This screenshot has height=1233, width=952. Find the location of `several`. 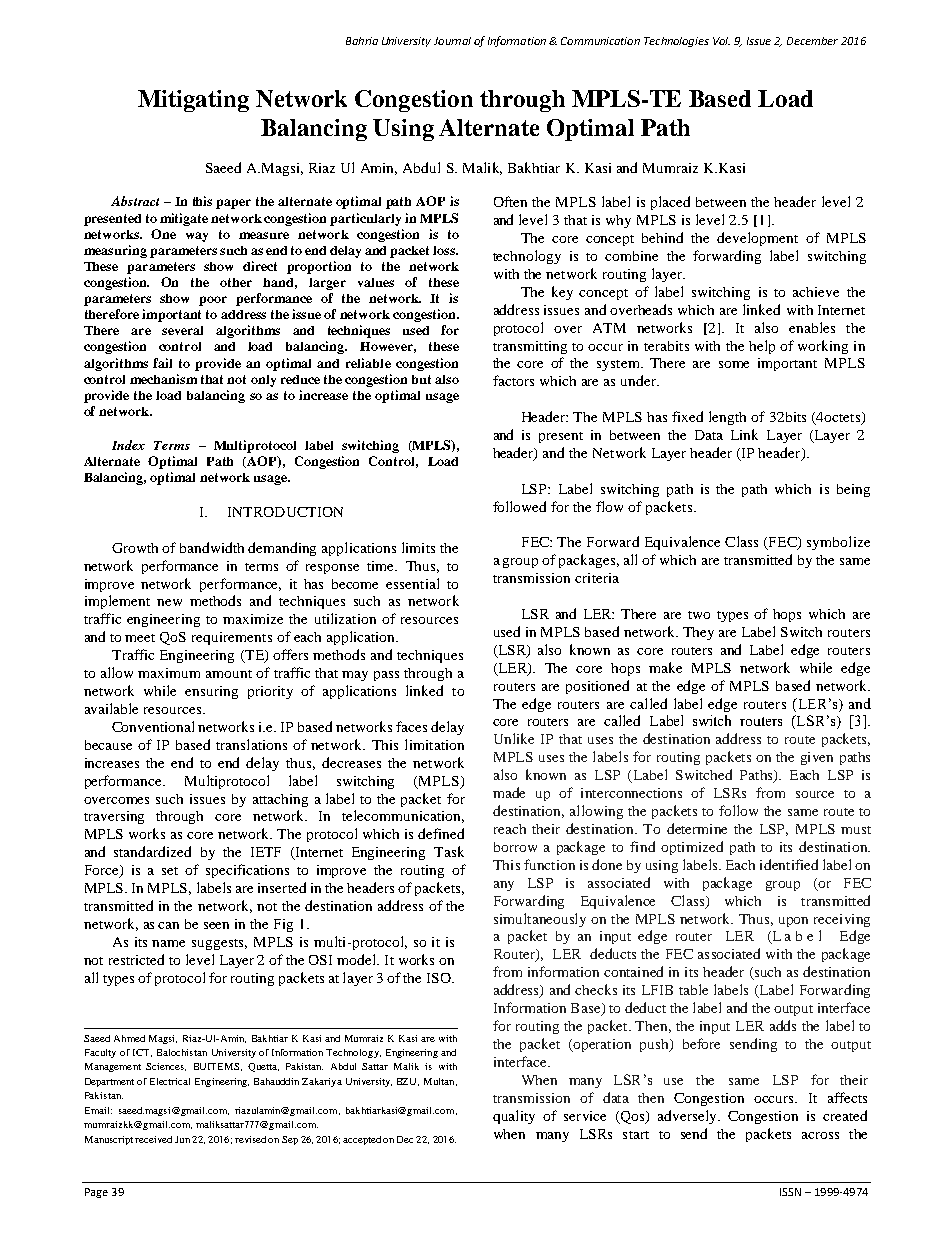

several is located at coordinates (182, 330).
